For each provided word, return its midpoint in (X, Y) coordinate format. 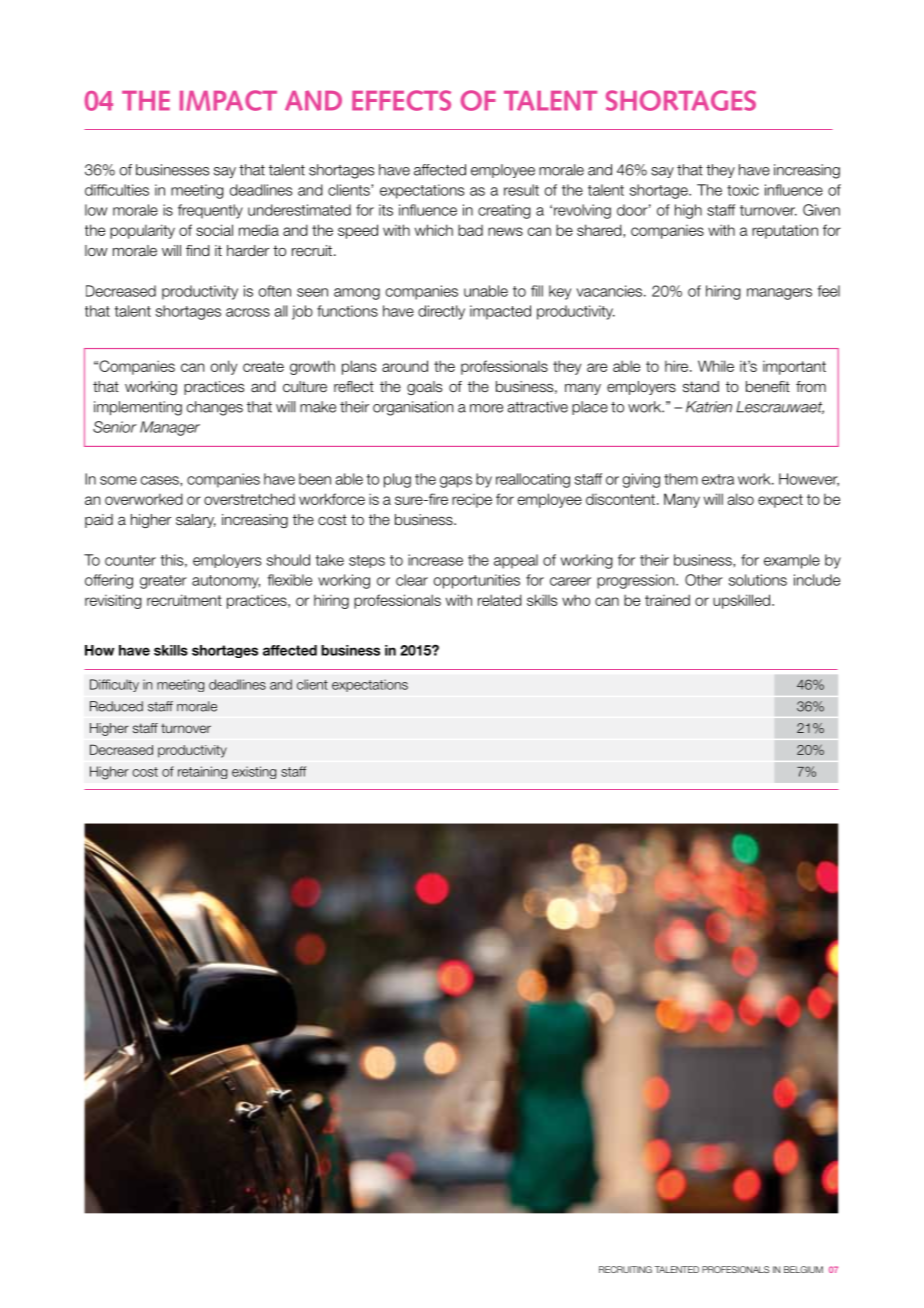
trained (667, 600)
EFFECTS (401, 100)
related (500, 600)
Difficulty (114, 685)
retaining (202, 772)
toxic (743, 190)
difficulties (117, 190)
